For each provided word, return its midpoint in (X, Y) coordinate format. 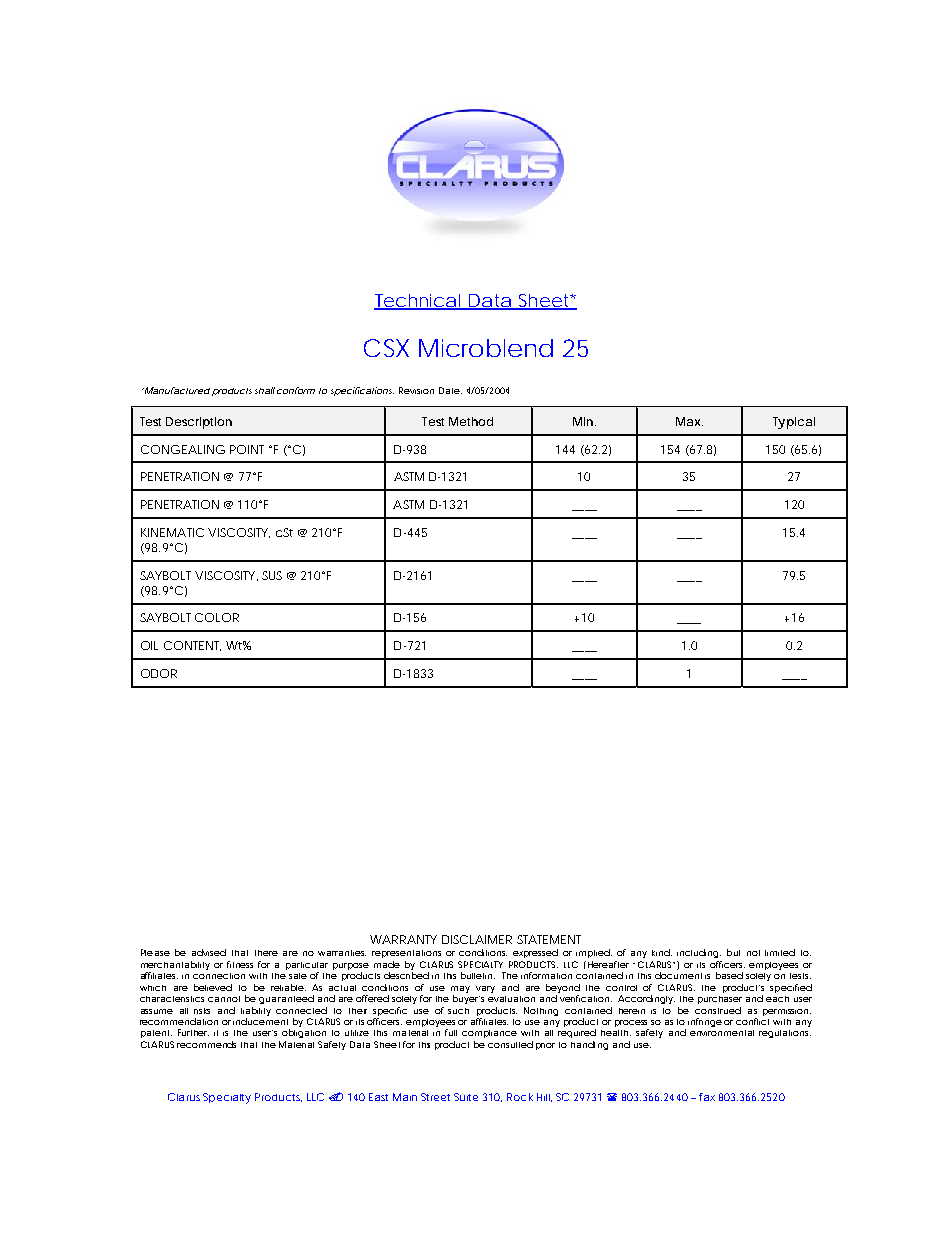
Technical (419, 301)
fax (707, 1097)
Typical (794, 423)
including (697, 953)
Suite (466, 1097)
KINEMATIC (172, 532)
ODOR (159, 673)
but (733, 952)
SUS (272, 575)
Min (583, 421)
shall (265, 390)
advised (209, 952)
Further (193, 1032)
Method (471, 421)
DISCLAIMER (477, 939)
